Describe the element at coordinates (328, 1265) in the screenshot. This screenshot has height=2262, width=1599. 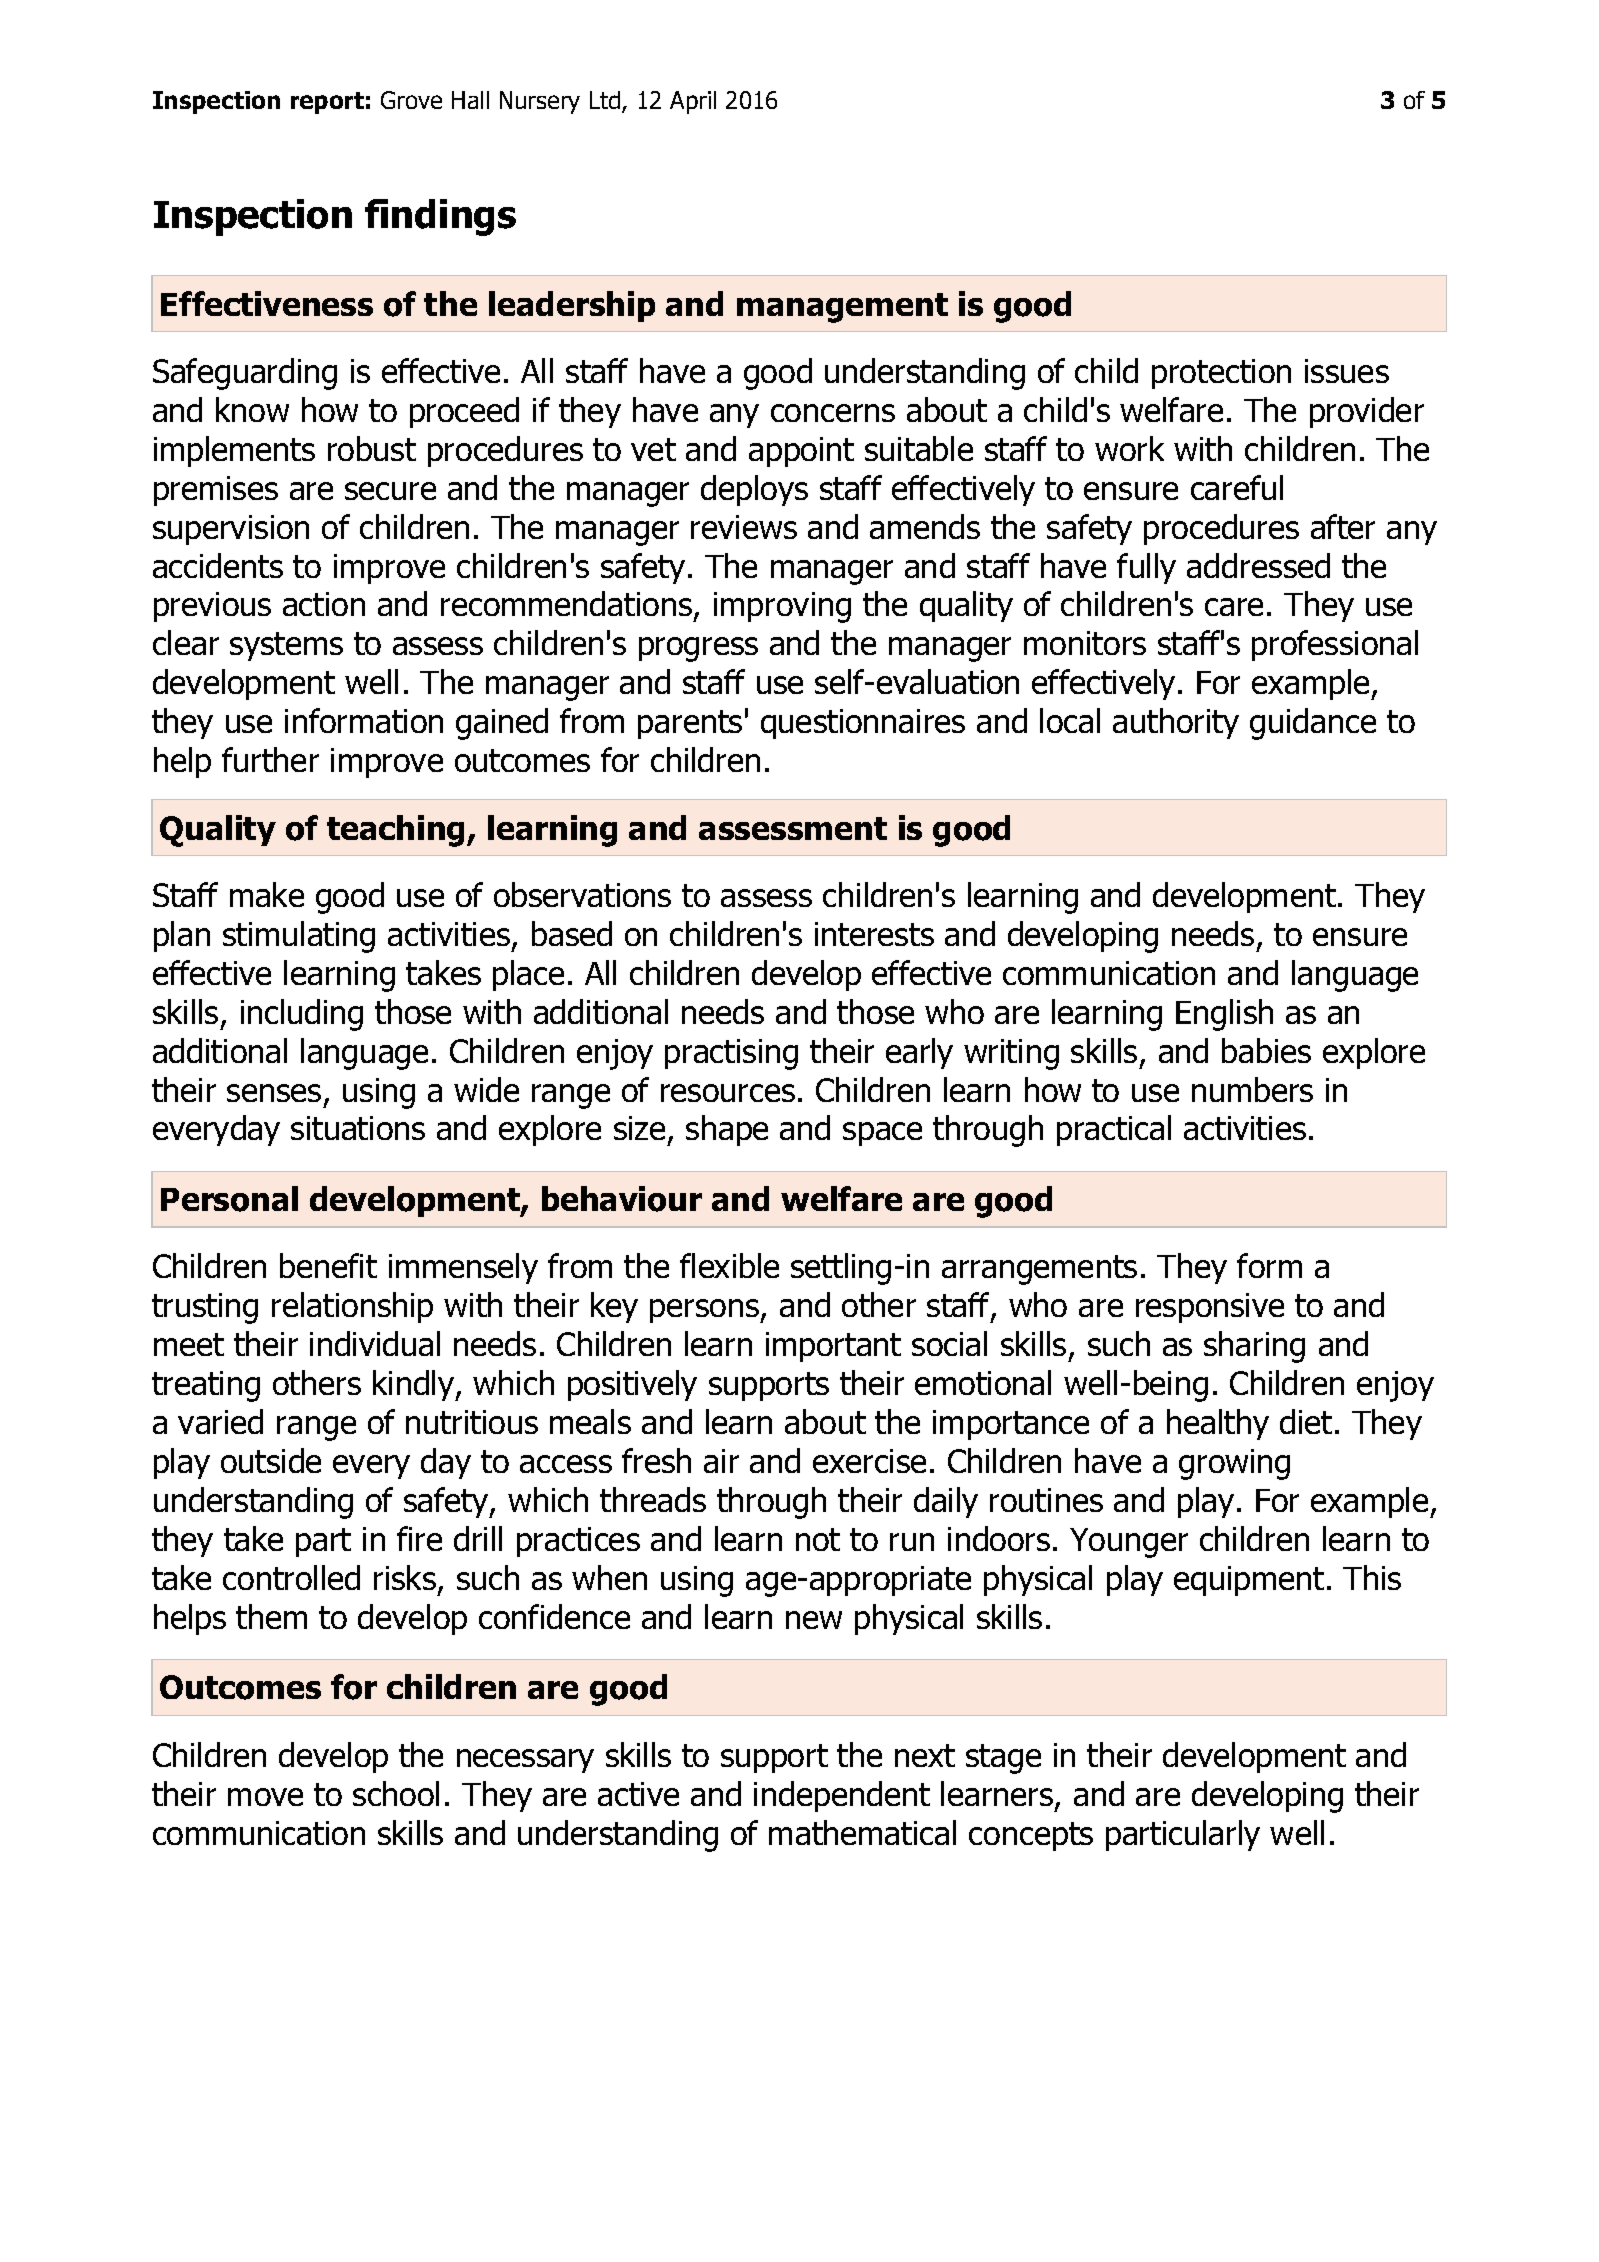
I see `benefit` at that location.
